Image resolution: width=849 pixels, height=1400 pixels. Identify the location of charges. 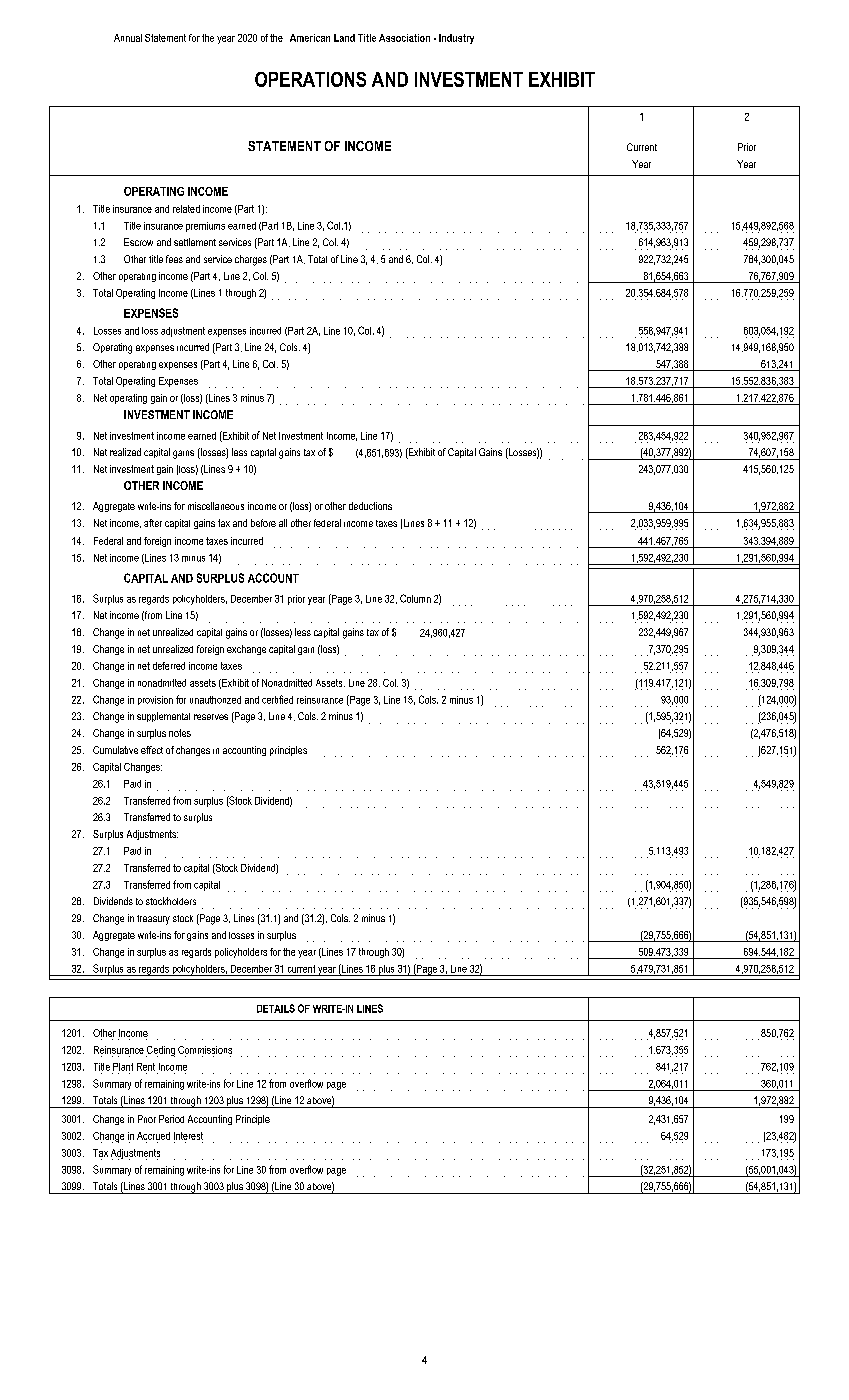
(251, 260).
